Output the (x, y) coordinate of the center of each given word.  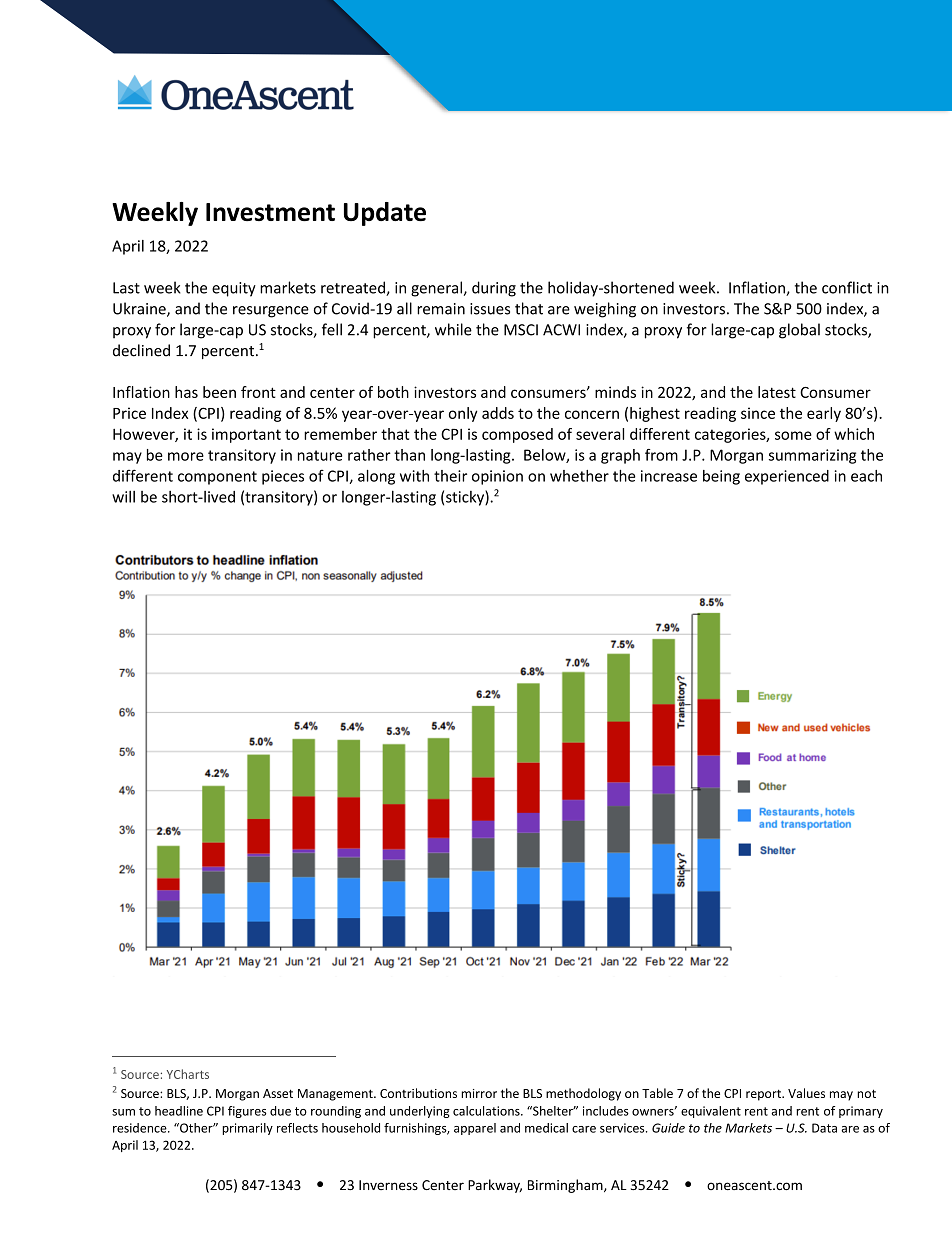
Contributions (418, 1093)
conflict (847, 287)
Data (824, 1128)
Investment (270, 212)
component (217, 478)
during (494, 289)
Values (806, 1093)
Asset (278, 1093)
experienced (787, 477)
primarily (247, 1129)
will (123, 496)
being (721, 477)
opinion (497, 477)
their (450, 476)
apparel (475, 1129)
